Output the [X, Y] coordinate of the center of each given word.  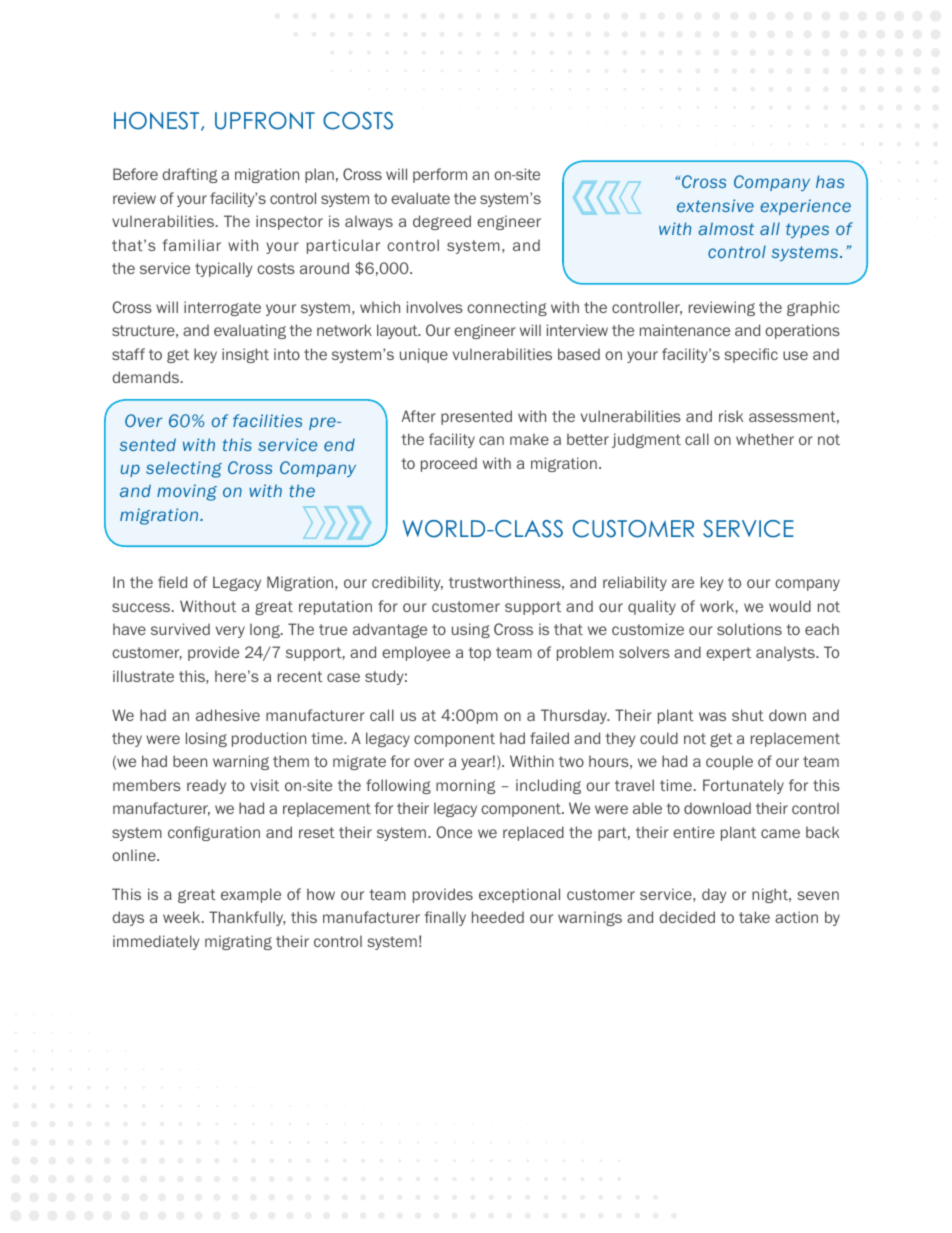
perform [440, 175]
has [830, 181]
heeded [498, 917]
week [183, 917]
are [683, 583]
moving [187, 492]
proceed [449, 465]
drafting [189, 175]
